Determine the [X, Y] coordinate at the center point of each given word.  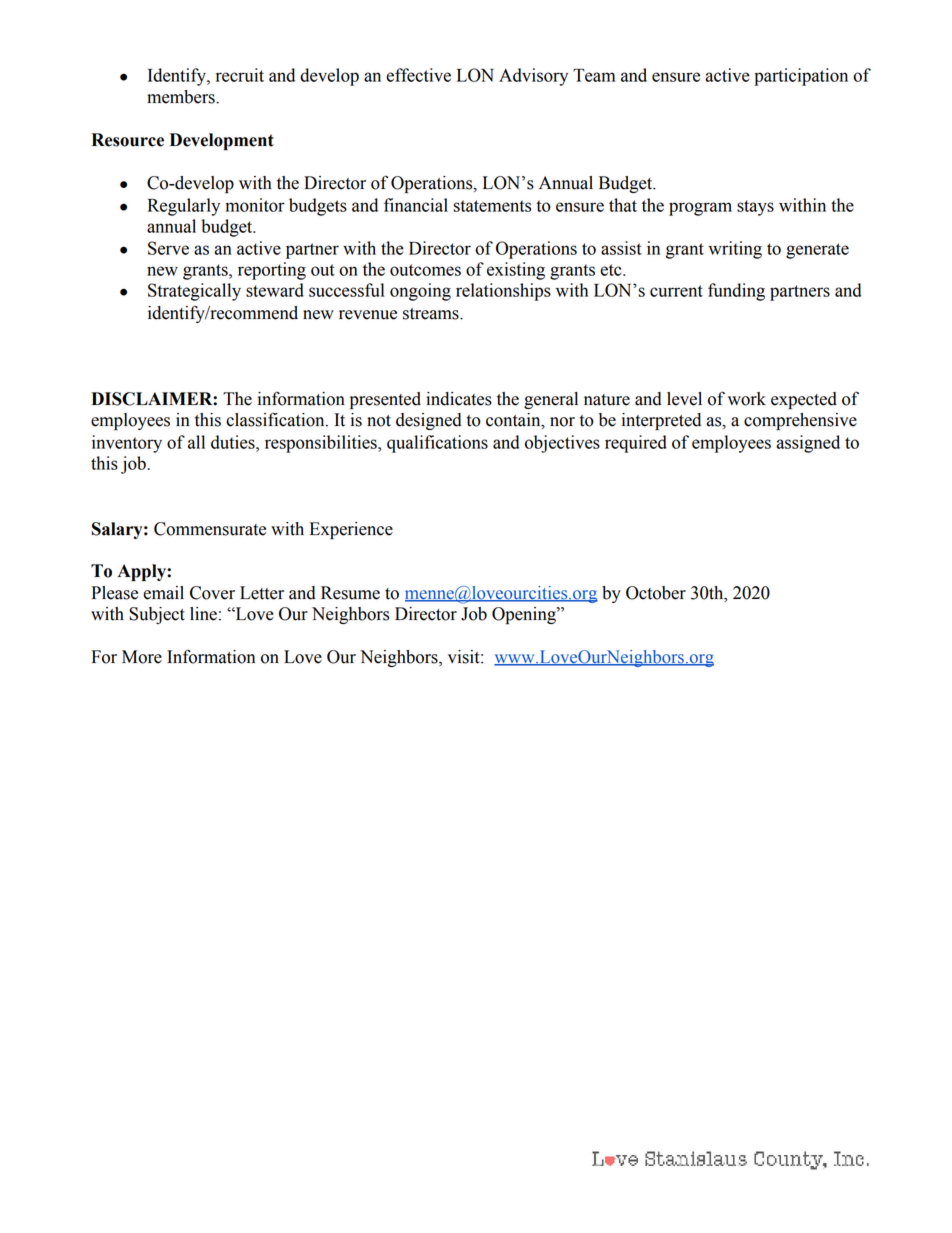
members [182, 97]
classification [276, 420]
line [203, 614]
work [747, 399]
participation [801, 77]
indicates [459, 399]
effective [418, 75]
